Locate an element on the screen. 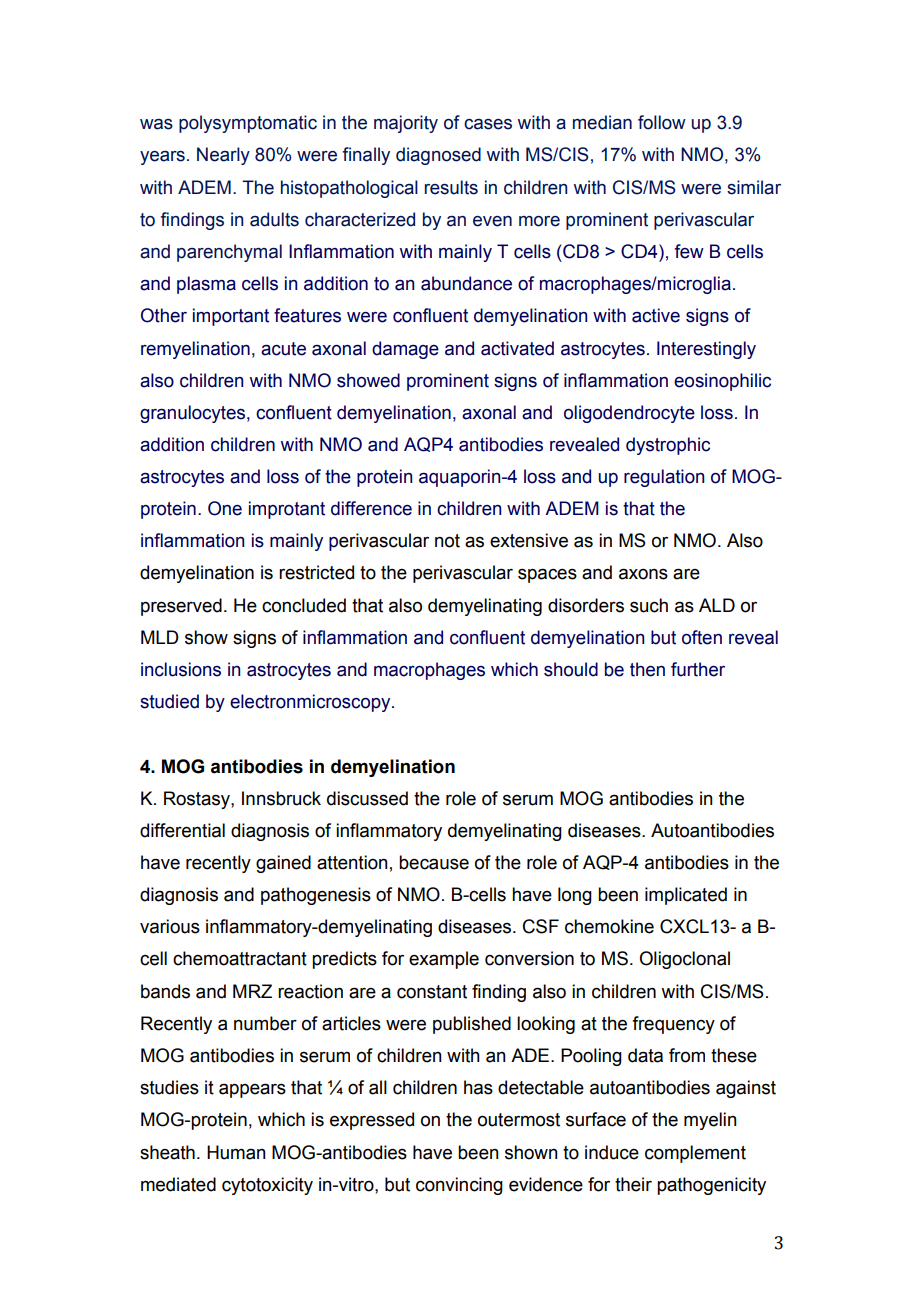 The image size is (924, 1308). regulation is located at coordinates (664, 478).
